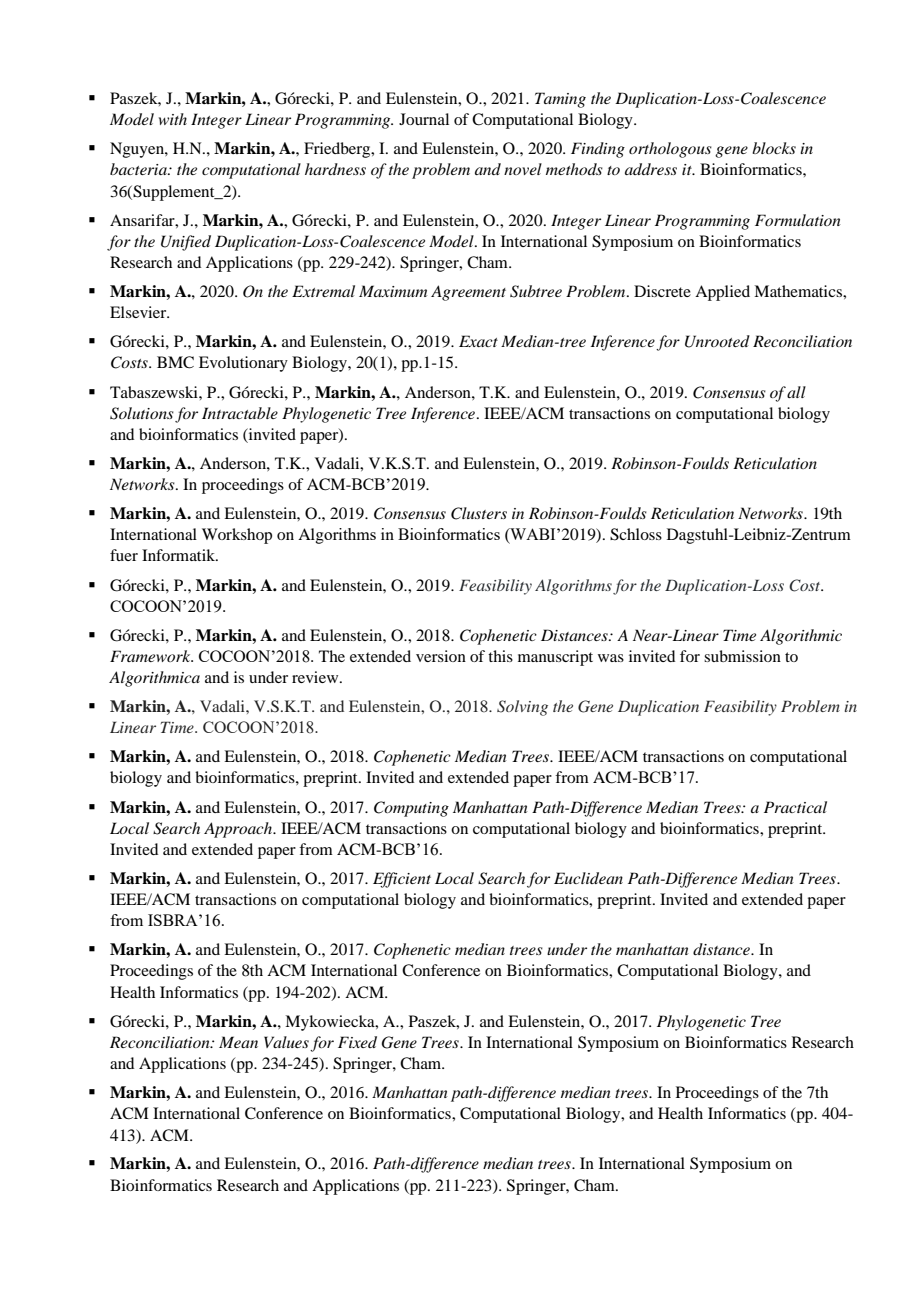  What do you see at coordinates (588, 878) in the screenshot?
I see `Euclidean` at bounding box center [588, 878].
